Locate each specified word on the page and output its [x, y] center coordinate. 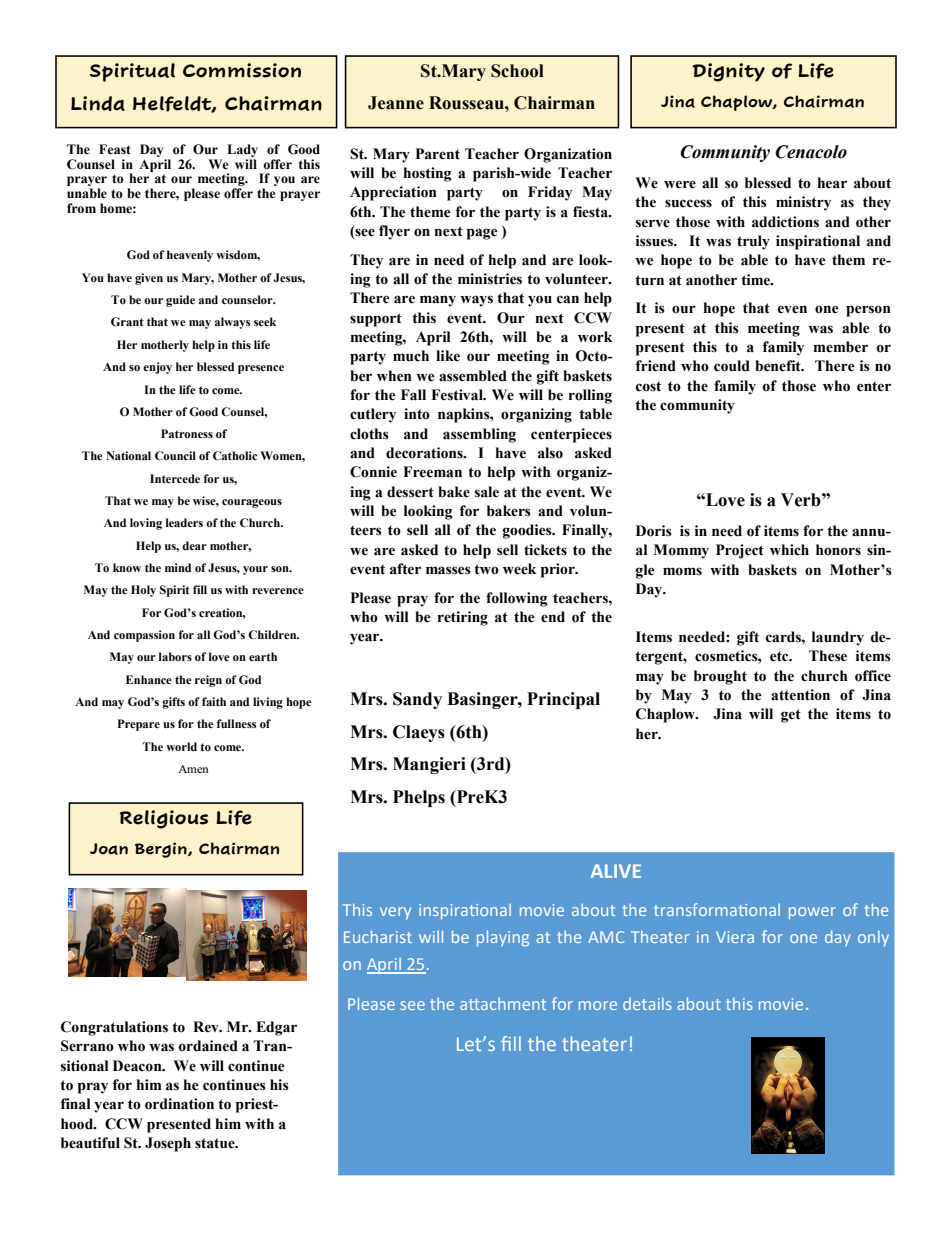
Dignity [728, 72]
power [812, 913]
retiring [463, 618]
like [448, 356]
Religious [164, 819]
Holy [143, 591]
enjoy [157, 368]
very [395, 913]
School [517, 71]
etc [780, 656]
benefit [779, 366]
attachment [503, 1004]
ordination [179, 1104]
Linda [98, 103]
